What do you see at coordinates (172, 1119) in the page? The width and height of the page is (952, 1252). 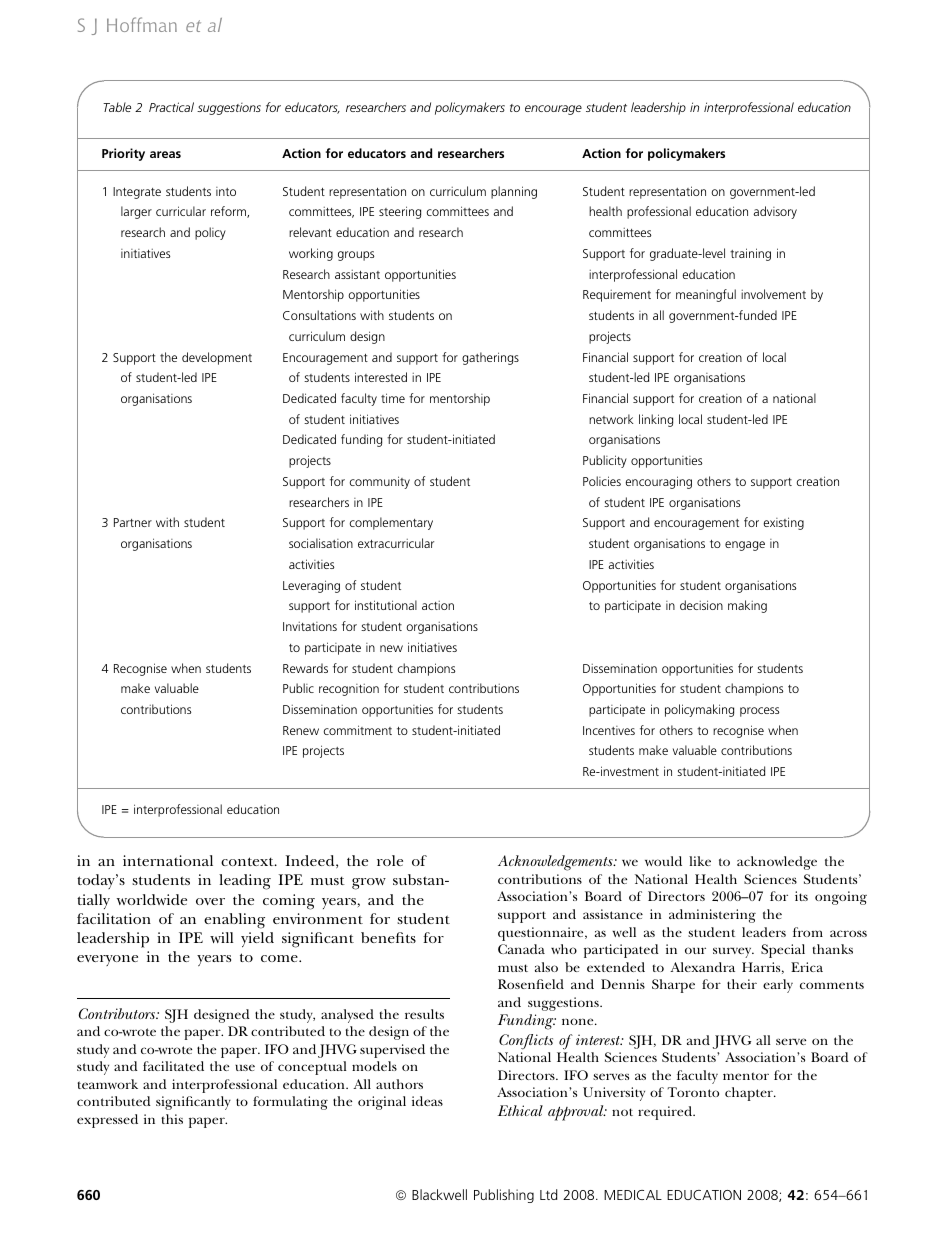 I see `this` at bounding box center [172, 1119].
